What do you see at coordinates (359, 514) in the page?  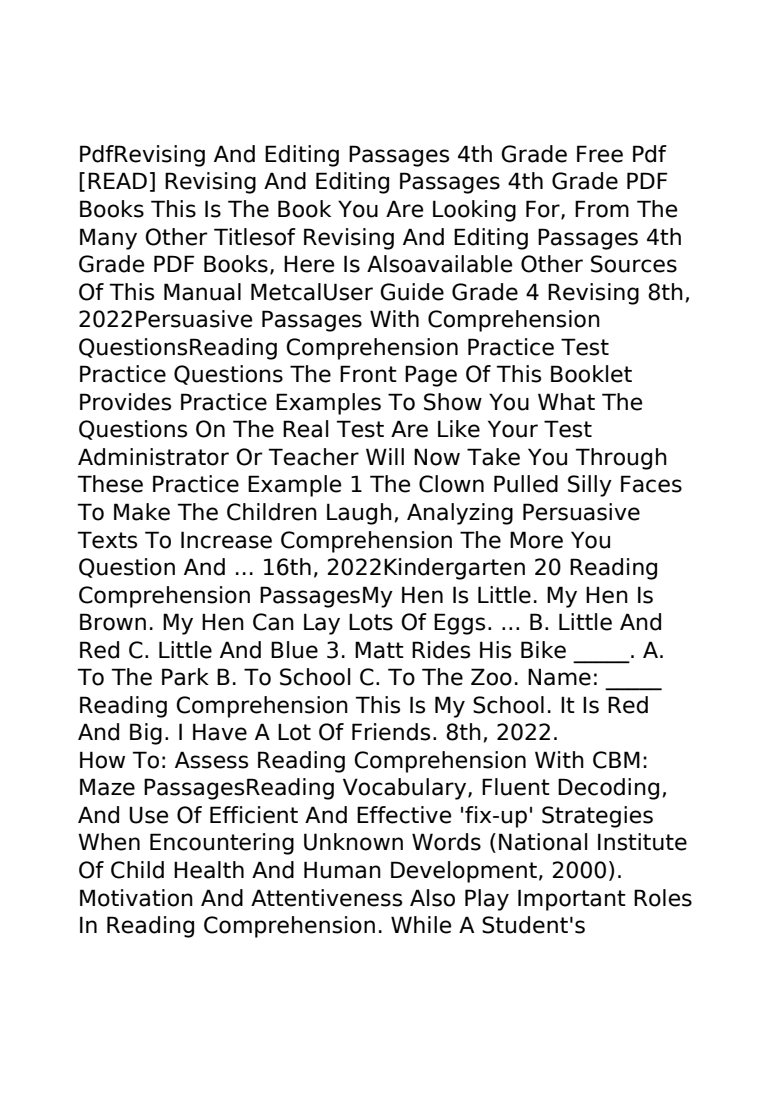 I see `Laugh` at bounding box center [359, 514].
